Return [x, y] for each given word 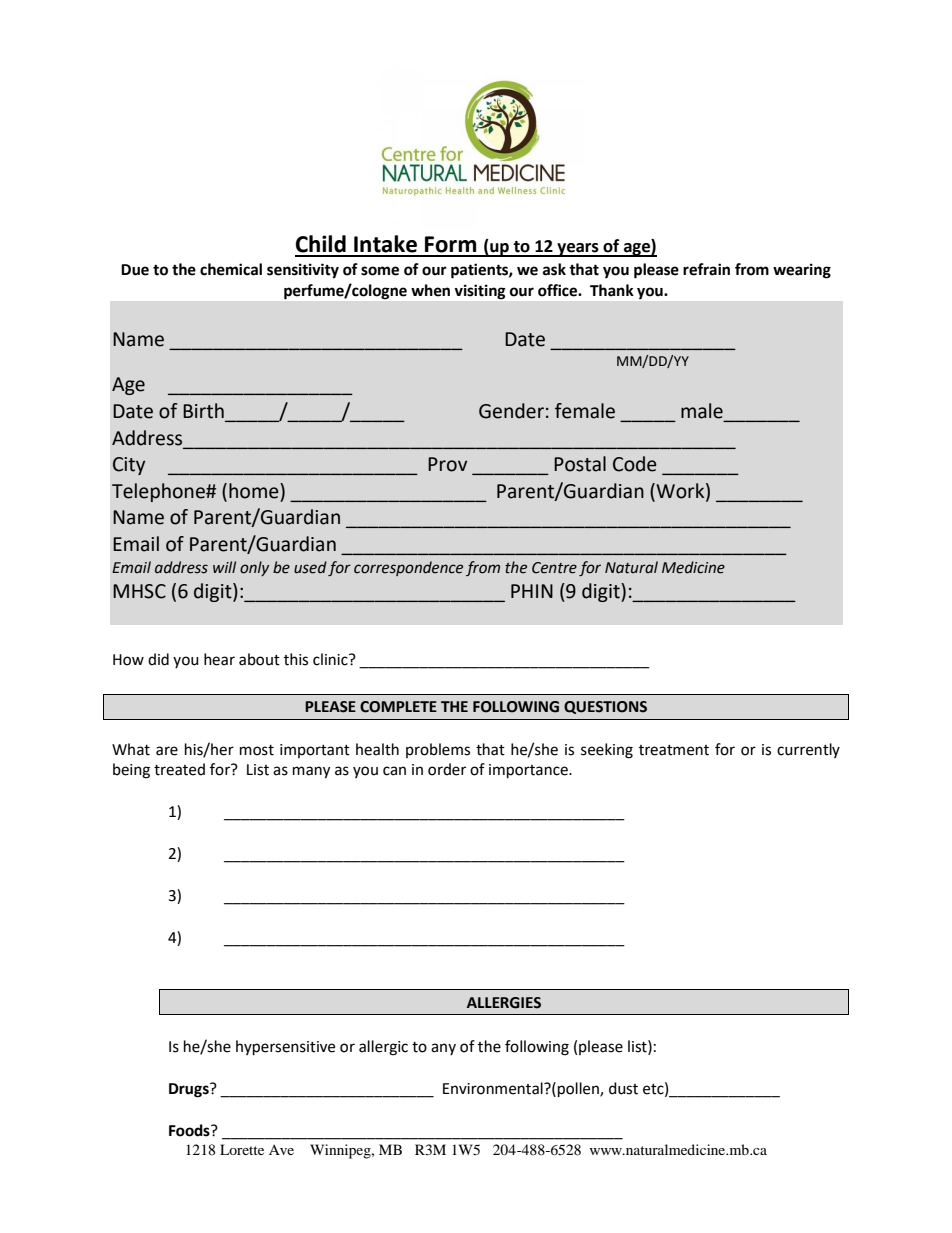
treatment [674, 750]
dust [623, 1088]
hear [219, 659]
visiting [480, 292]
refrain [706, 269]
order [447, 769]
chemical [231, 269]
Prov [447, 464]
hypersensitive [285, 1048]
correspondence [408, 568]
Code [635, 464]
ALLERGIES [504, 1003]
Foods [190, 1130]
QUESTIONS [605, 707]
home [255, 491]
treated [179, 769]
